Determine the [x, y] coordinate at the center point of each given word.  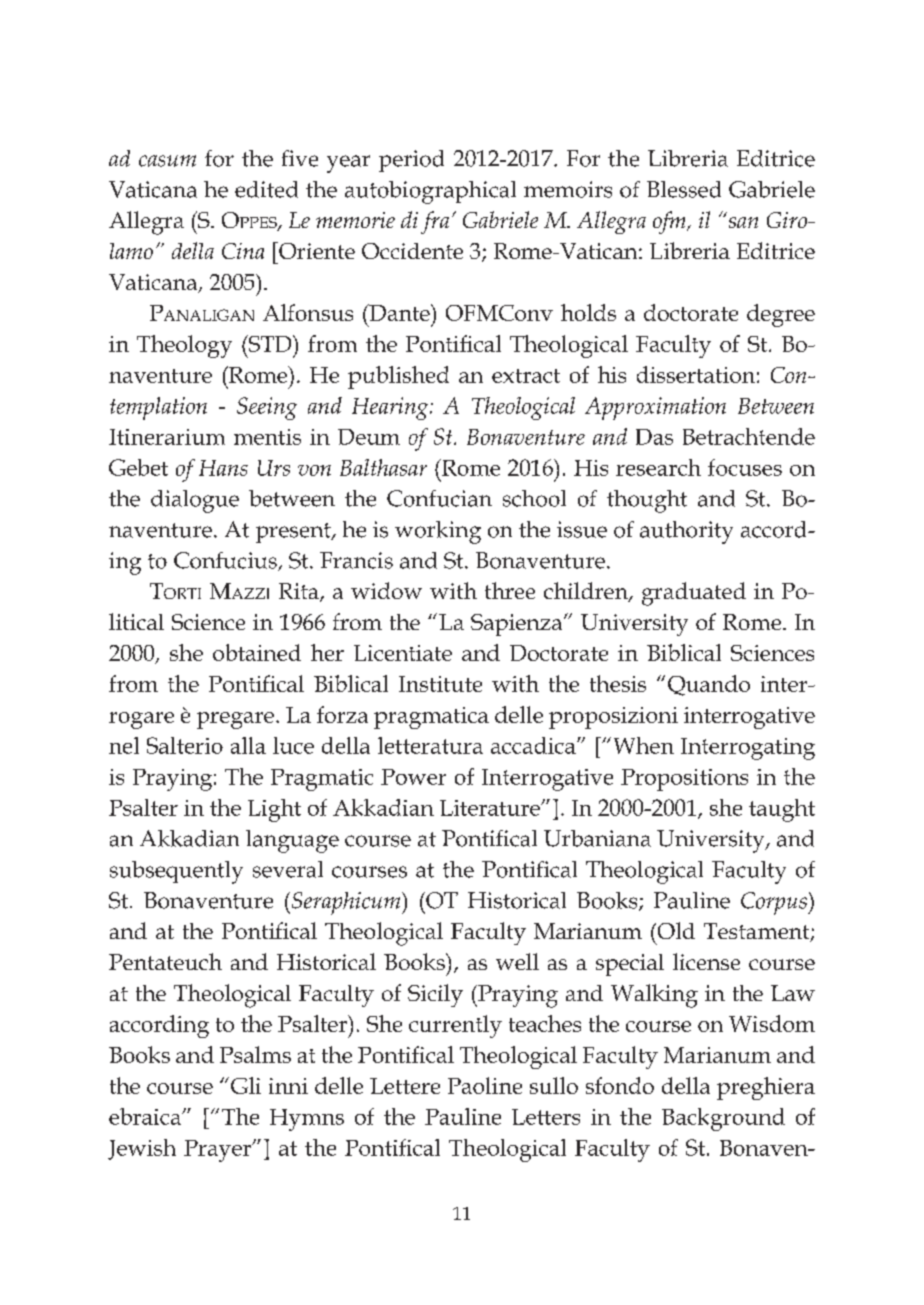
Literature [491, 808]
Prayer [219, 1151]
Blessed [684, 189]
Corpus [775, 903]
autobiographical [430, 192]
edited [266, 189]
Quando [709, 685]
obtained [257, 652]
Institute [440, 684]
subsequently [176, 872]
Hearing [391, 408]
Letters [546, 1117]
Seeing [267, 408]
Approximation [655, 408]
